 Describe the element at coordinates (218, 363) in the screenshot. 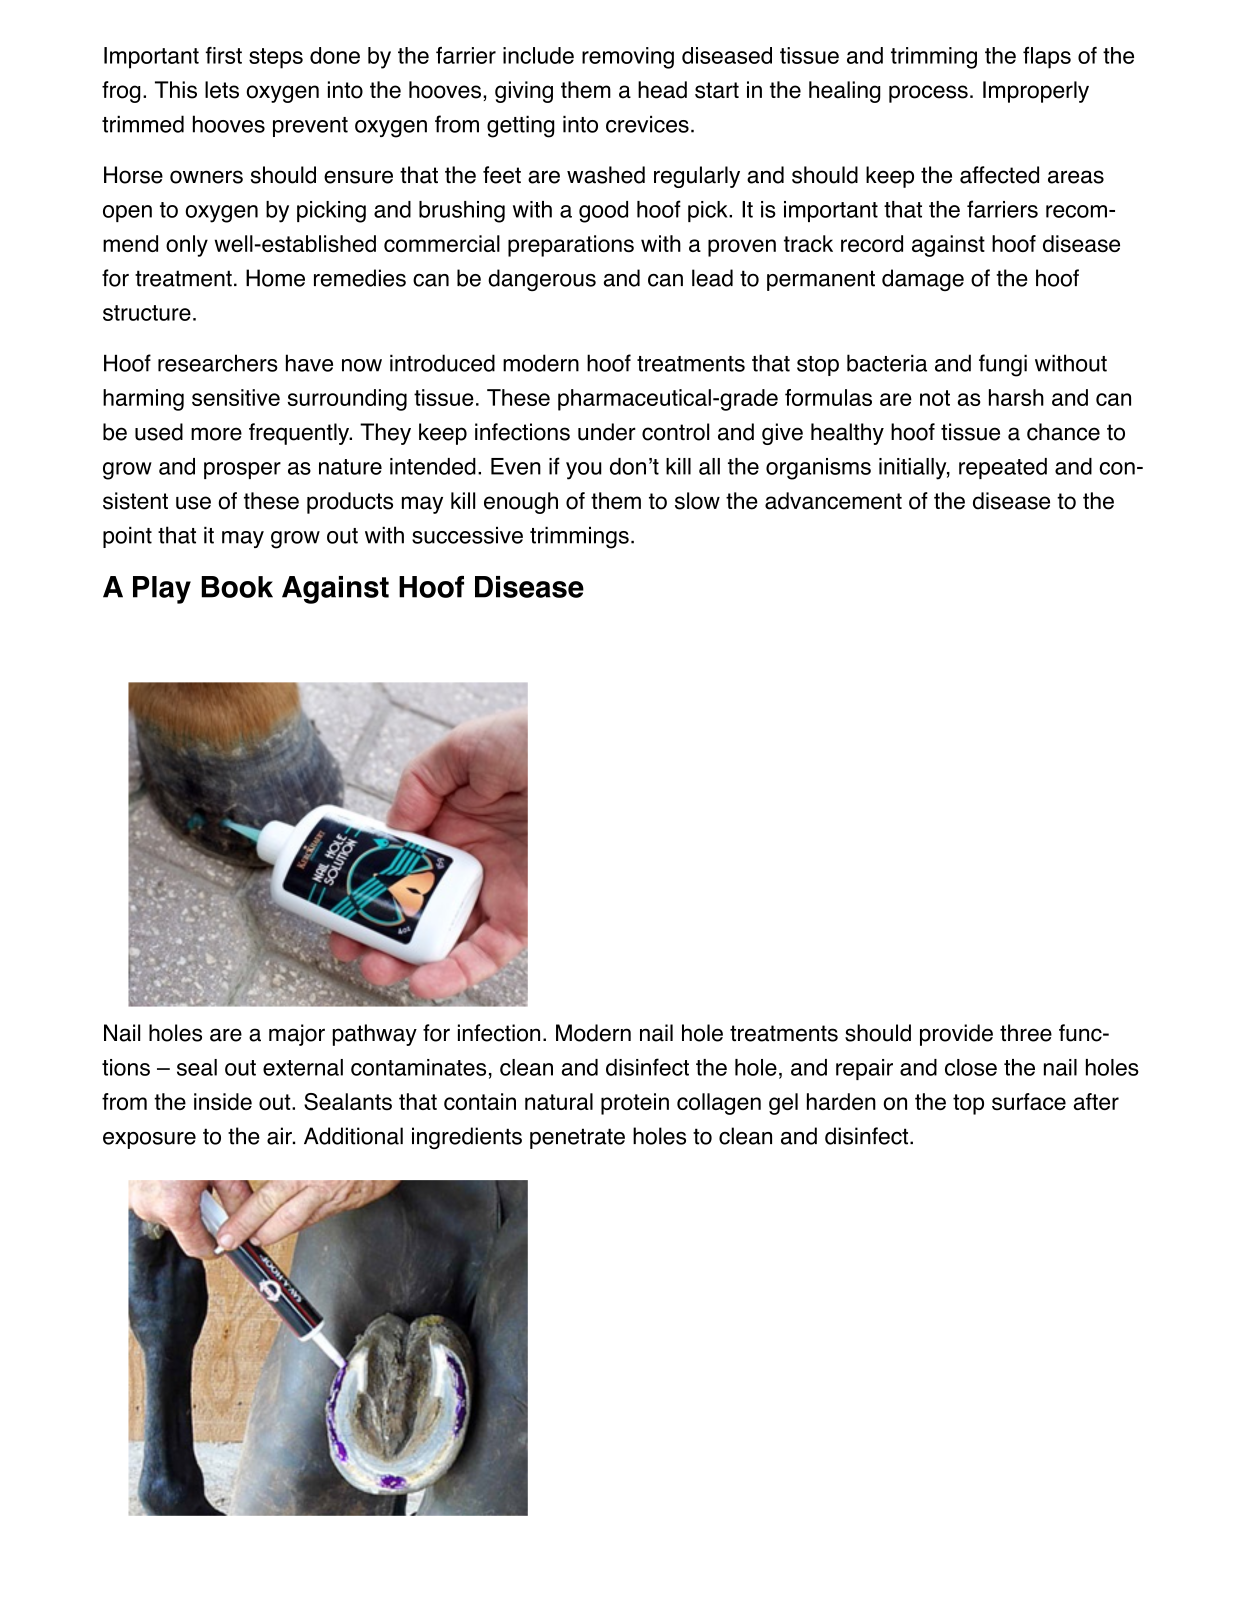

I see `researchers` at that location.
